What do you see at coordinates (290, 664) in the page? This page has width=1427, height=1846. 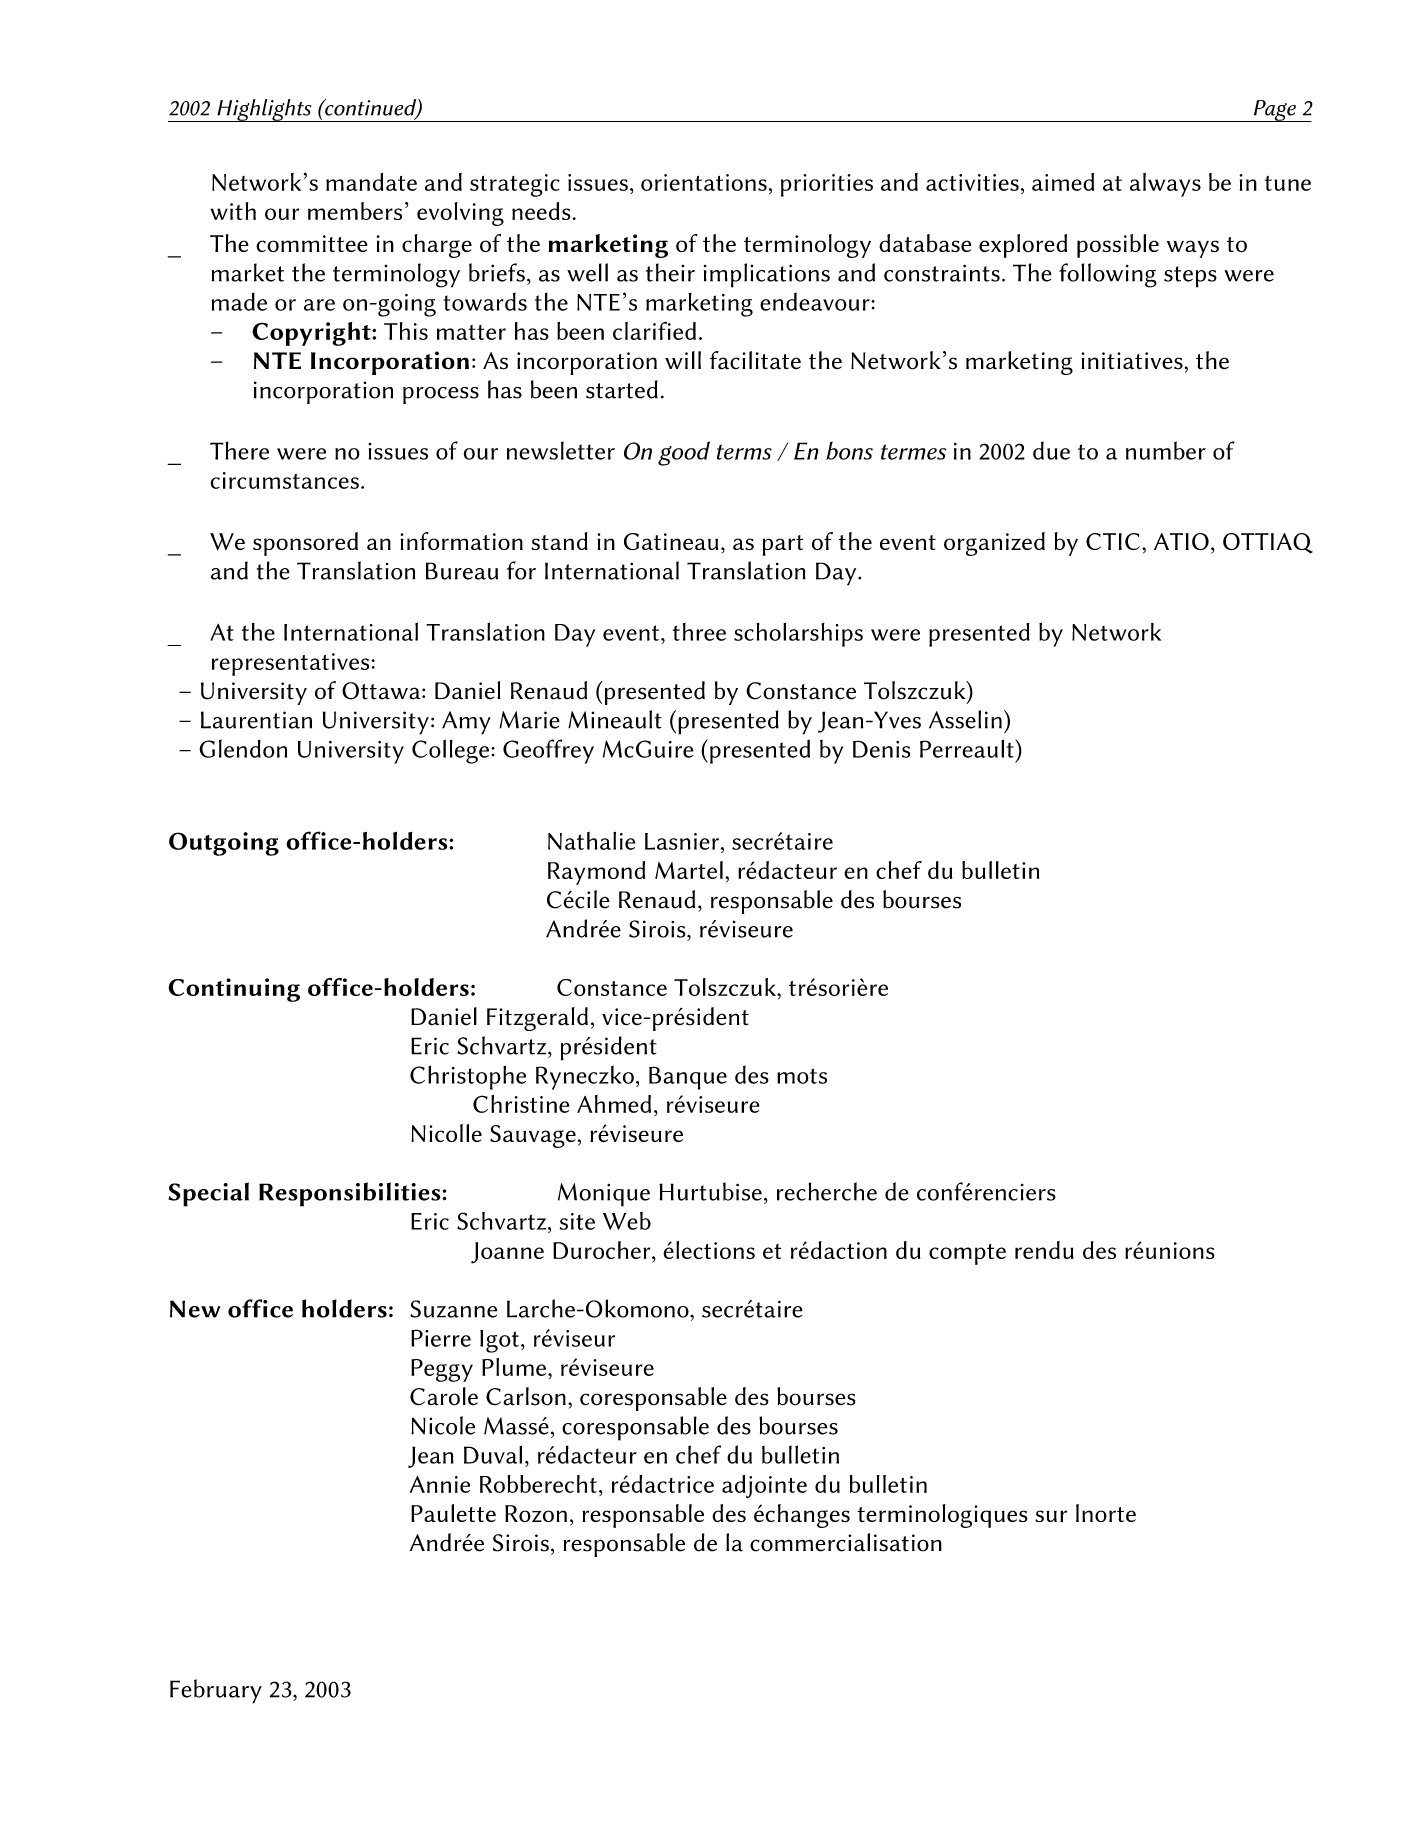 I see `representatives` at bounding box center [290, 664].
